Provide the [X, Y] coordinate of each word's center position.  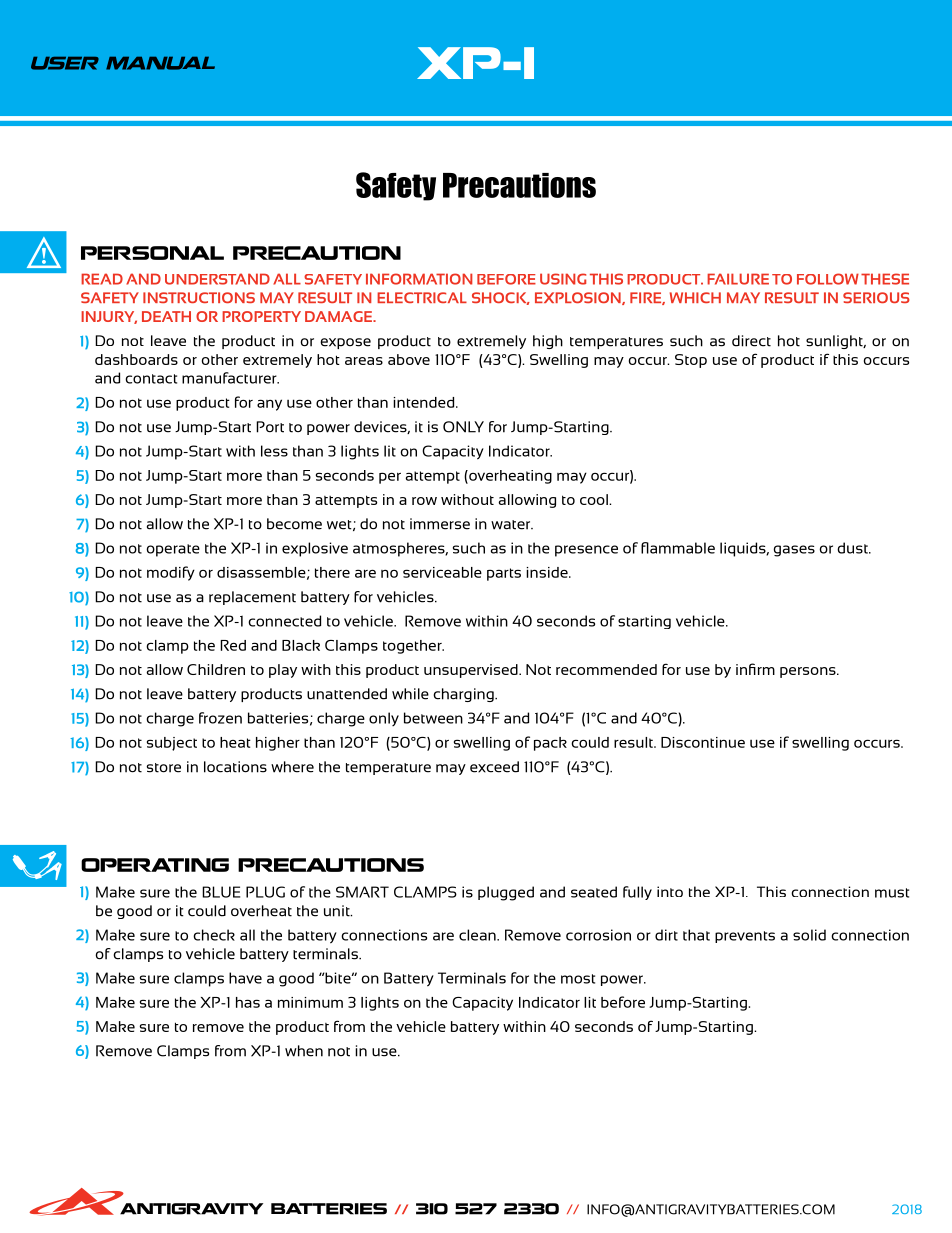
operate [173, 550]
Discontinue [703, 742]
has [248, 1002]
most [578, 979]
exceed [494, 767]
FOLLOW [828, 279]
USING [563, 279]
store [164, 768]
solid [809, 935]
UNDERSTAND [217, 279]
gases [794, 551]
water [512, 525]
